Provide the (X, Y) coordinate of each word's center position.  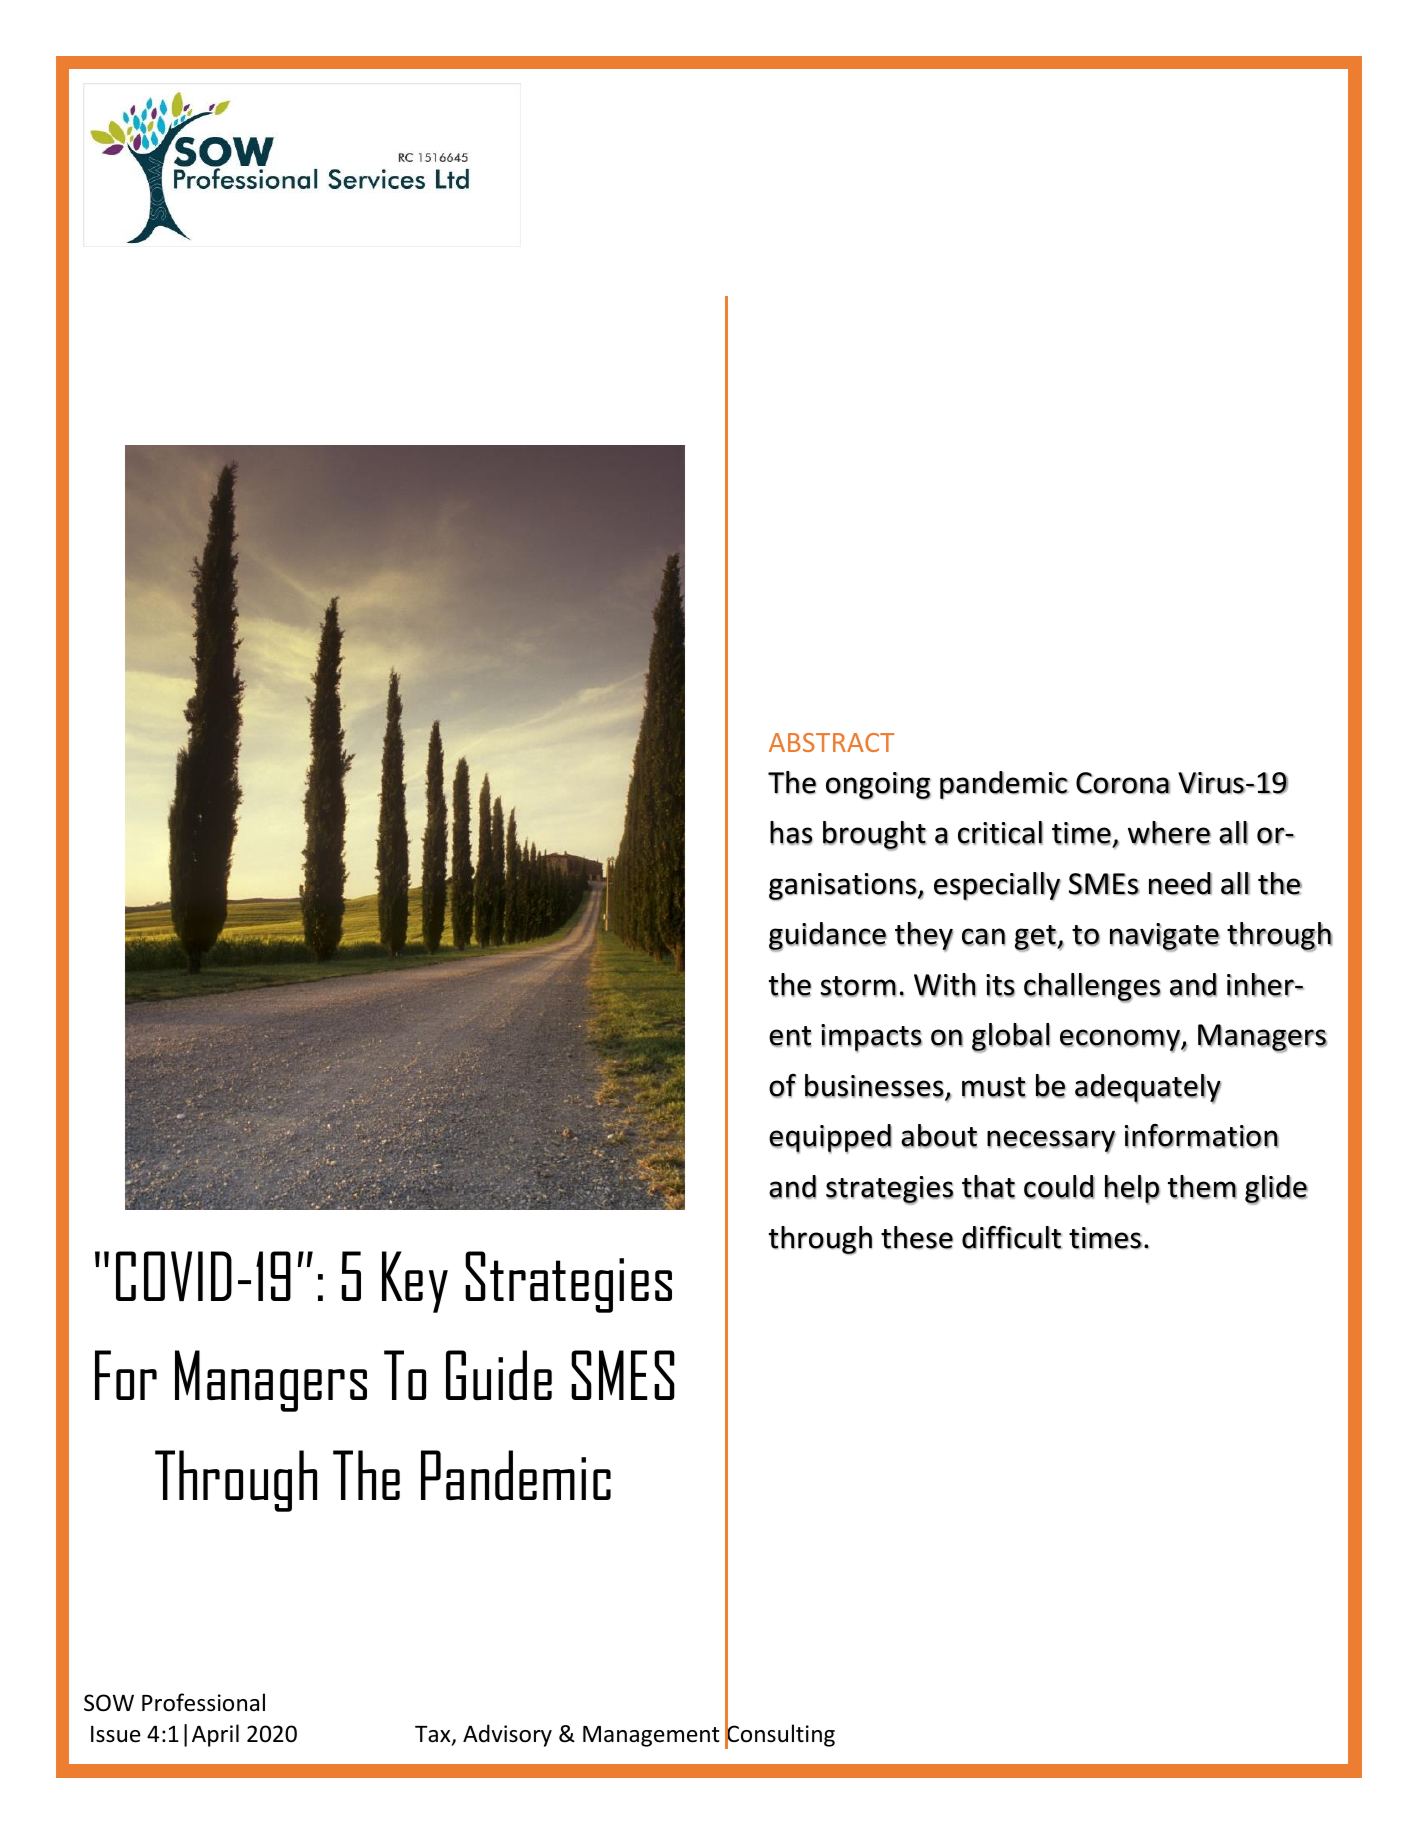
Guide (499, 1375)
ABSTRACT (831, 742)
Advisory (507, 1735)
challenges (1092, 988)
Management (651, 1736)
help (1132, 1190)
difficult (1012, 1237)
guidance (828, 937)
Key (415, 1282)
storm (858, 986)
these (917, 1237)
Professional (203, 1702)
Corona (1123, 783)
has (791, 833)
